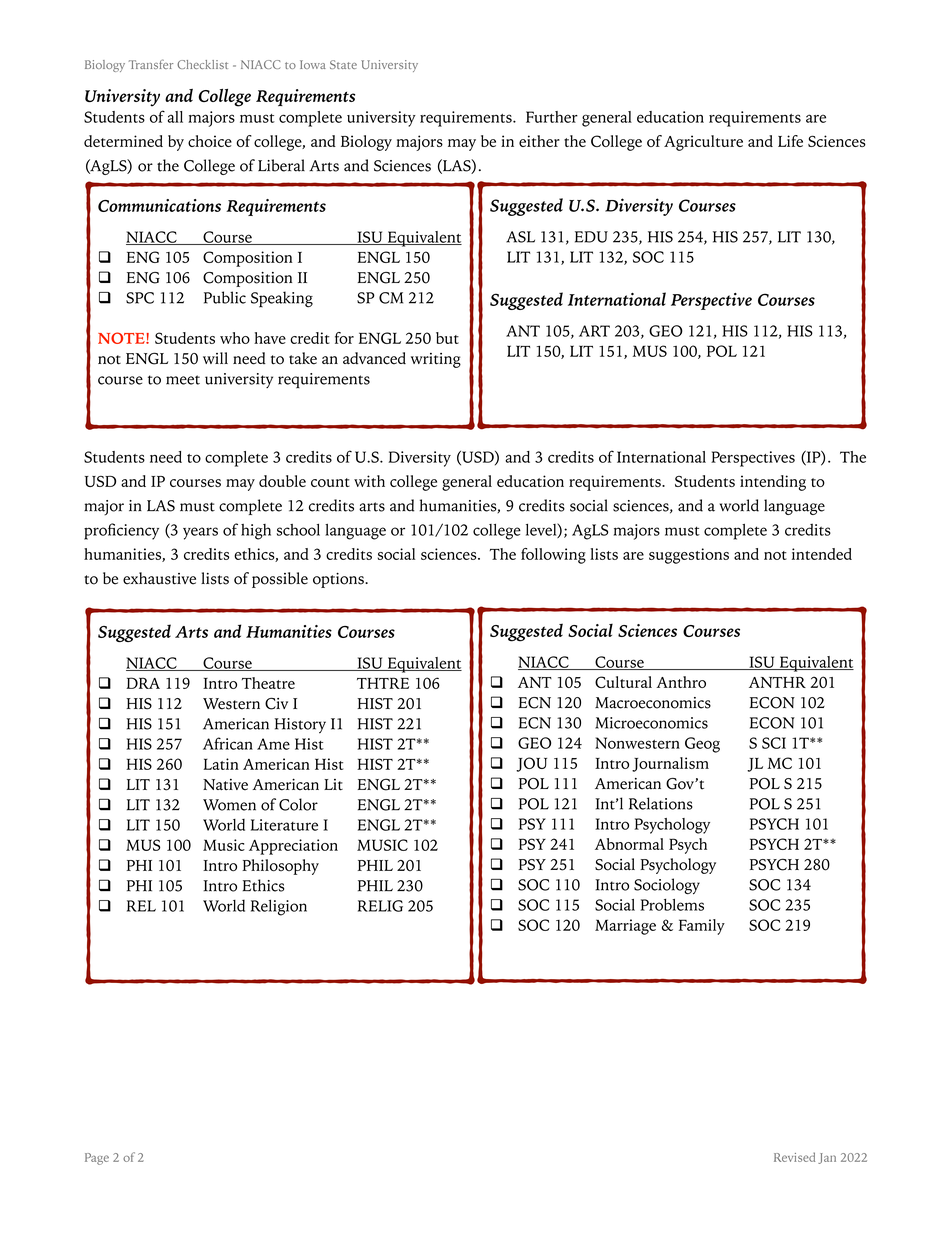 The height and width of the screenshot is (1233, 952). I want to click on all, so click(175, 117).
